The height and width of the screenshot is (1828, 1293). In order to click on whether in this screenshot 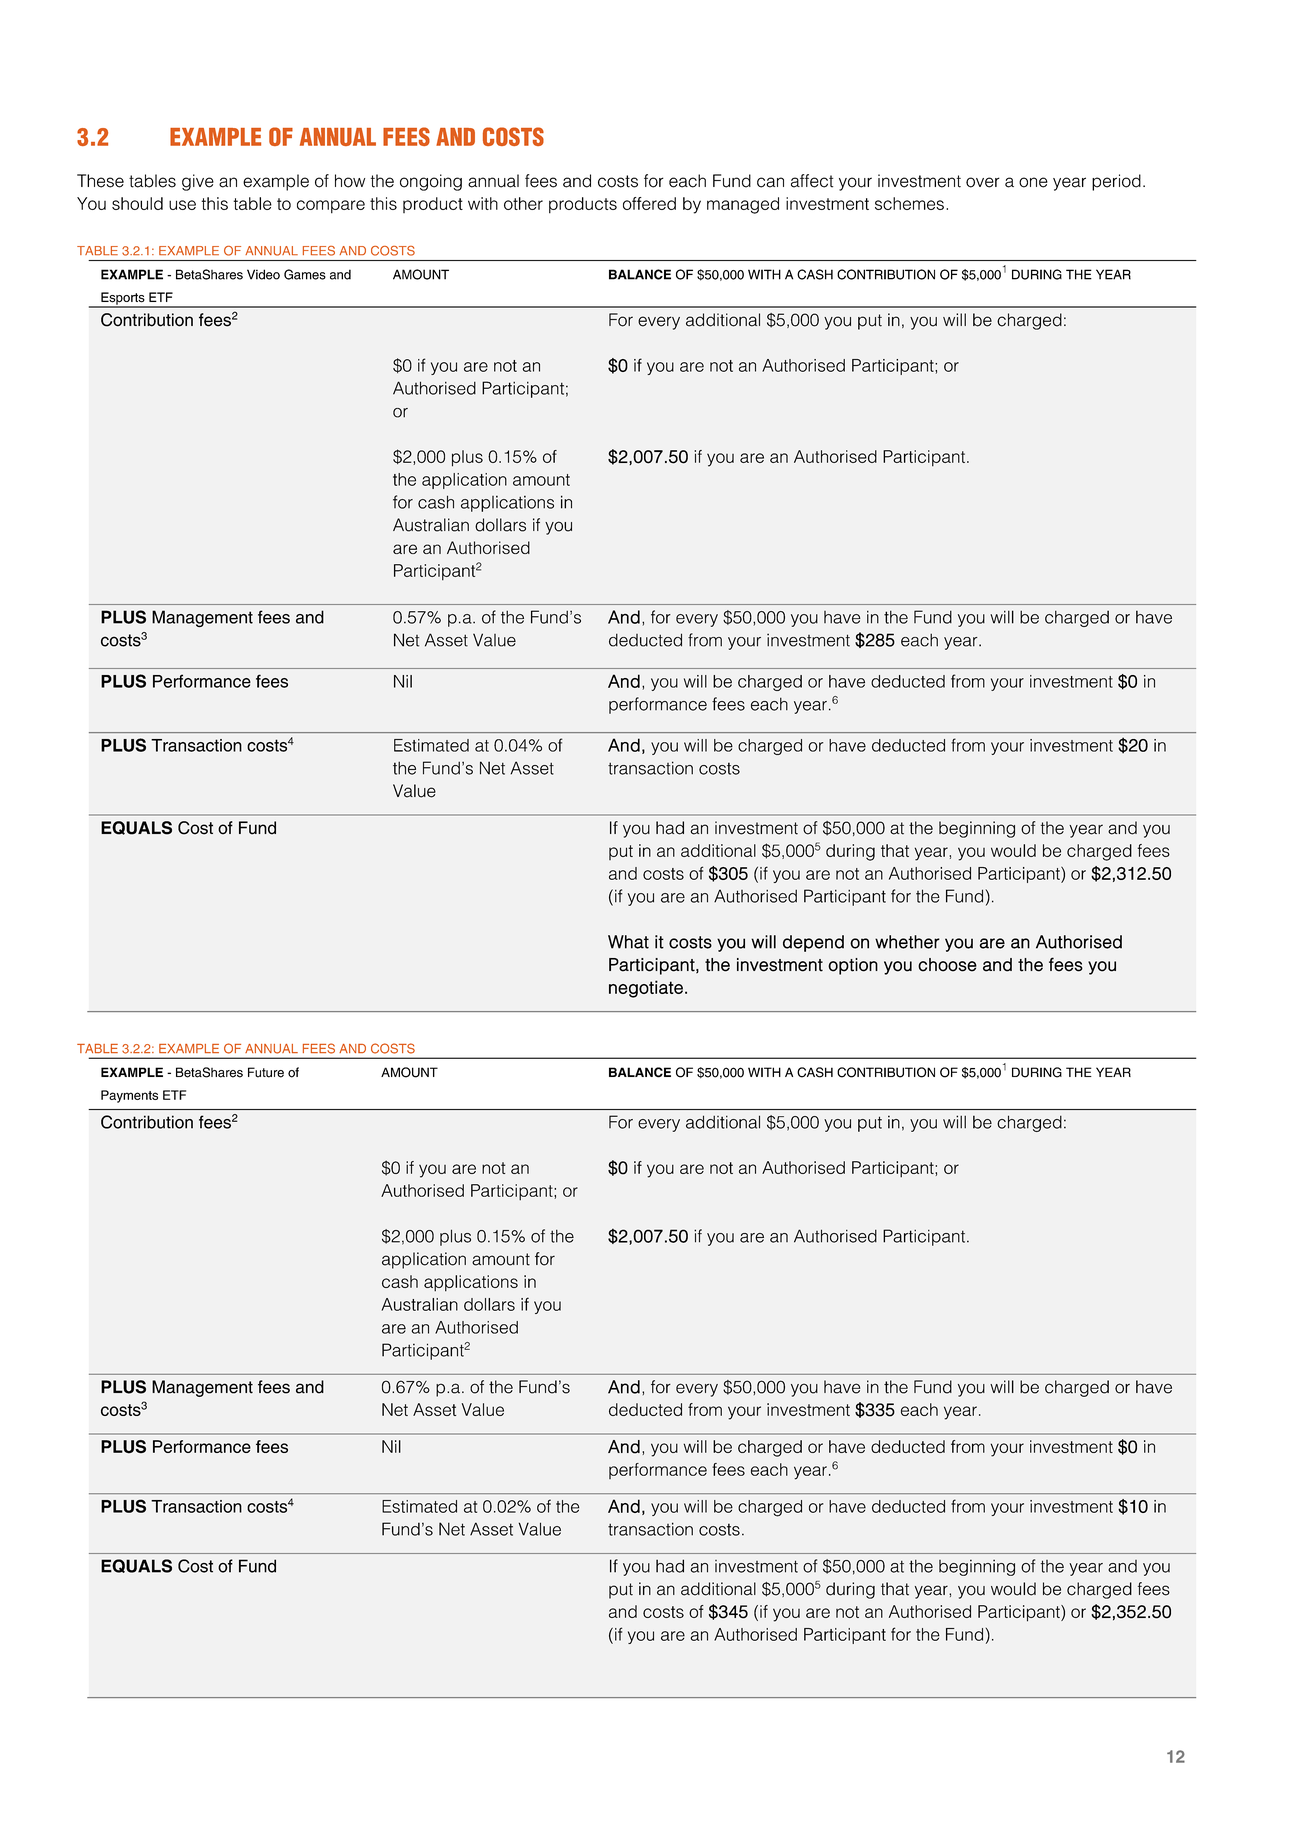, I will do `click(907, 942)`.
